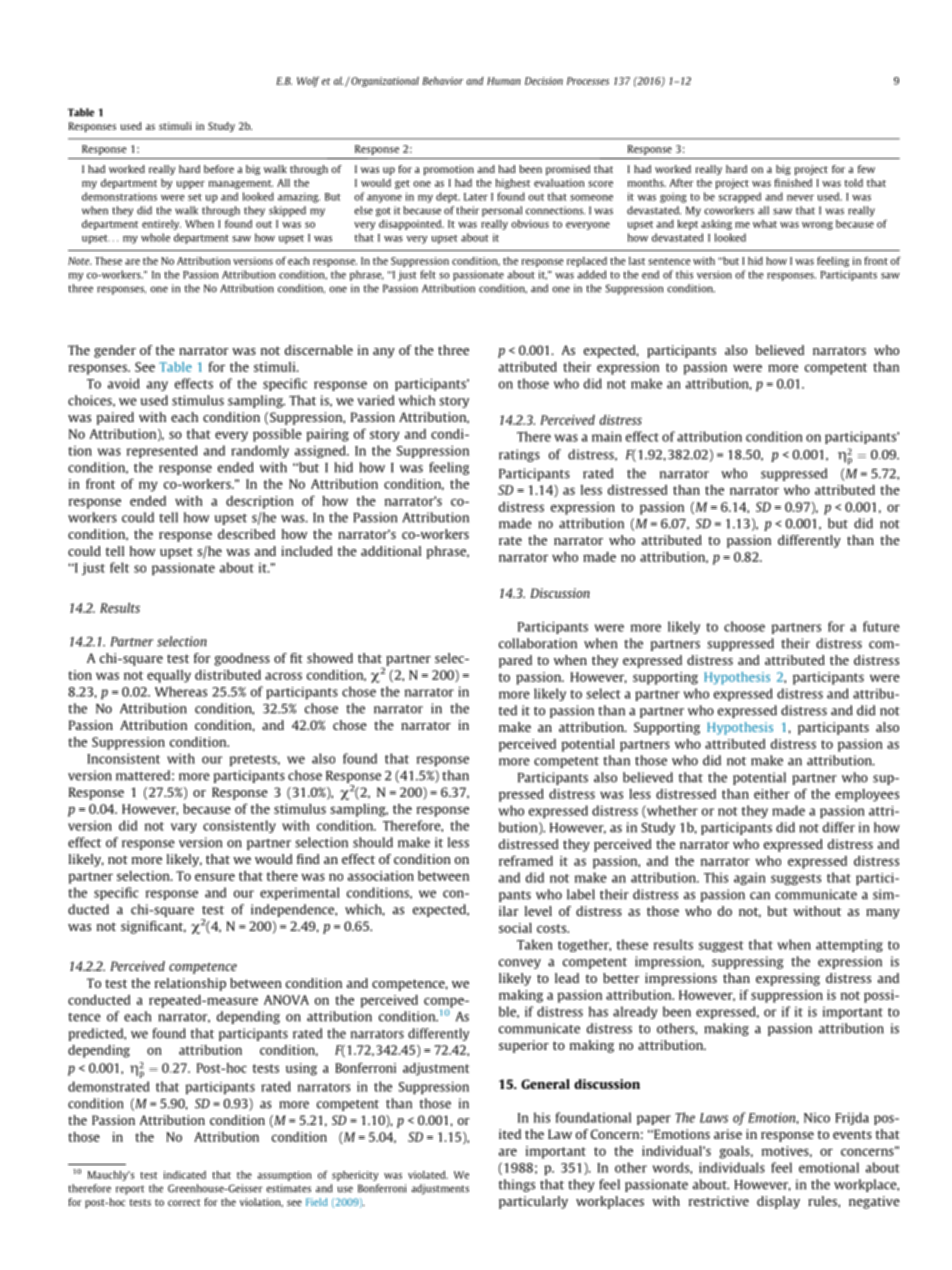 The height and width of the screenshot is (1270, 952). What do you see at coordinates (772, 794) in the screenshot?
I see `either` at bounding box center [772, 794].
